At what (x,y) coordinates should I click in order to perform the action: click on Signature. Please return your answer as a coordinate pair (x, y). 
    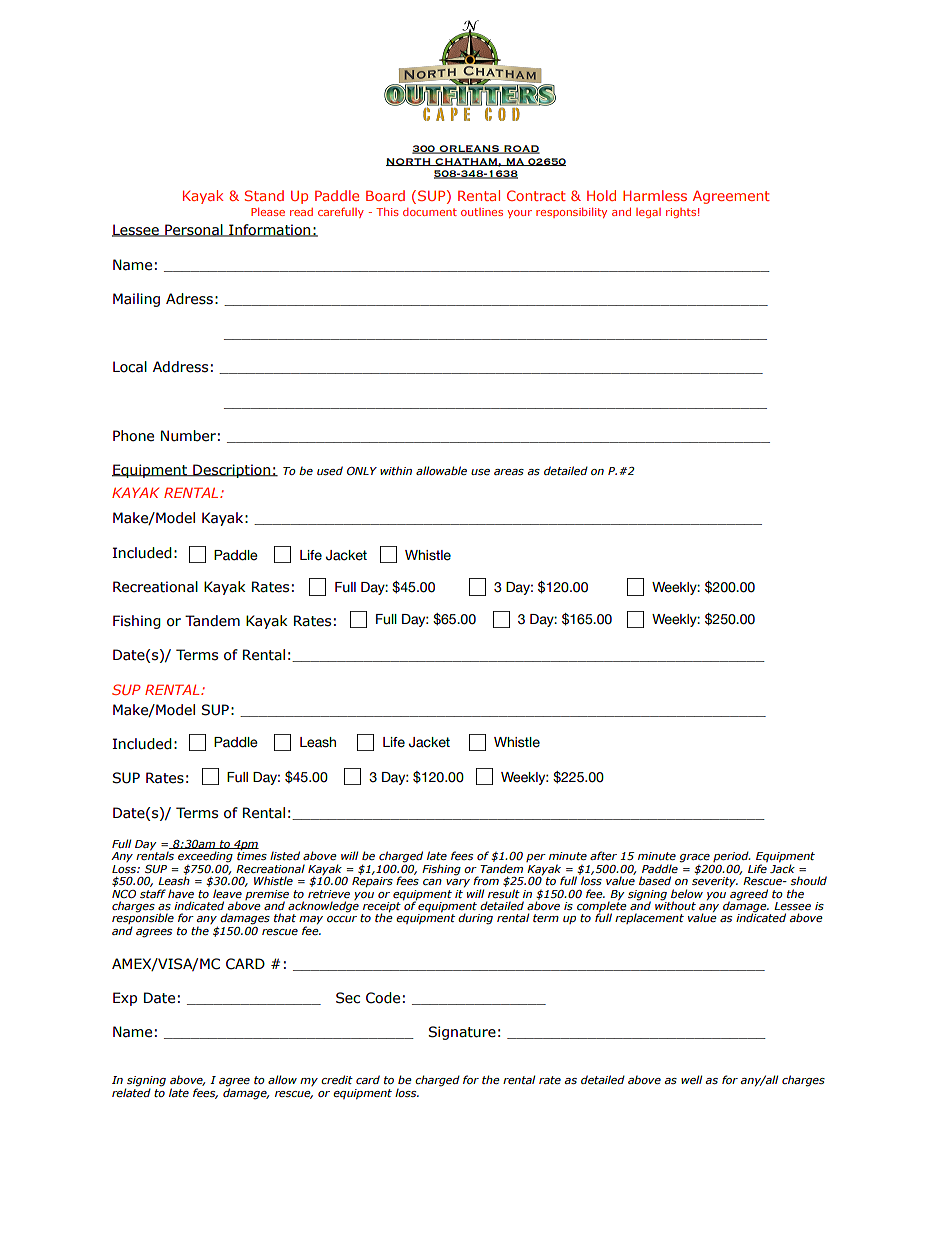
    Looking at the image, I should click on (462, 1033).
